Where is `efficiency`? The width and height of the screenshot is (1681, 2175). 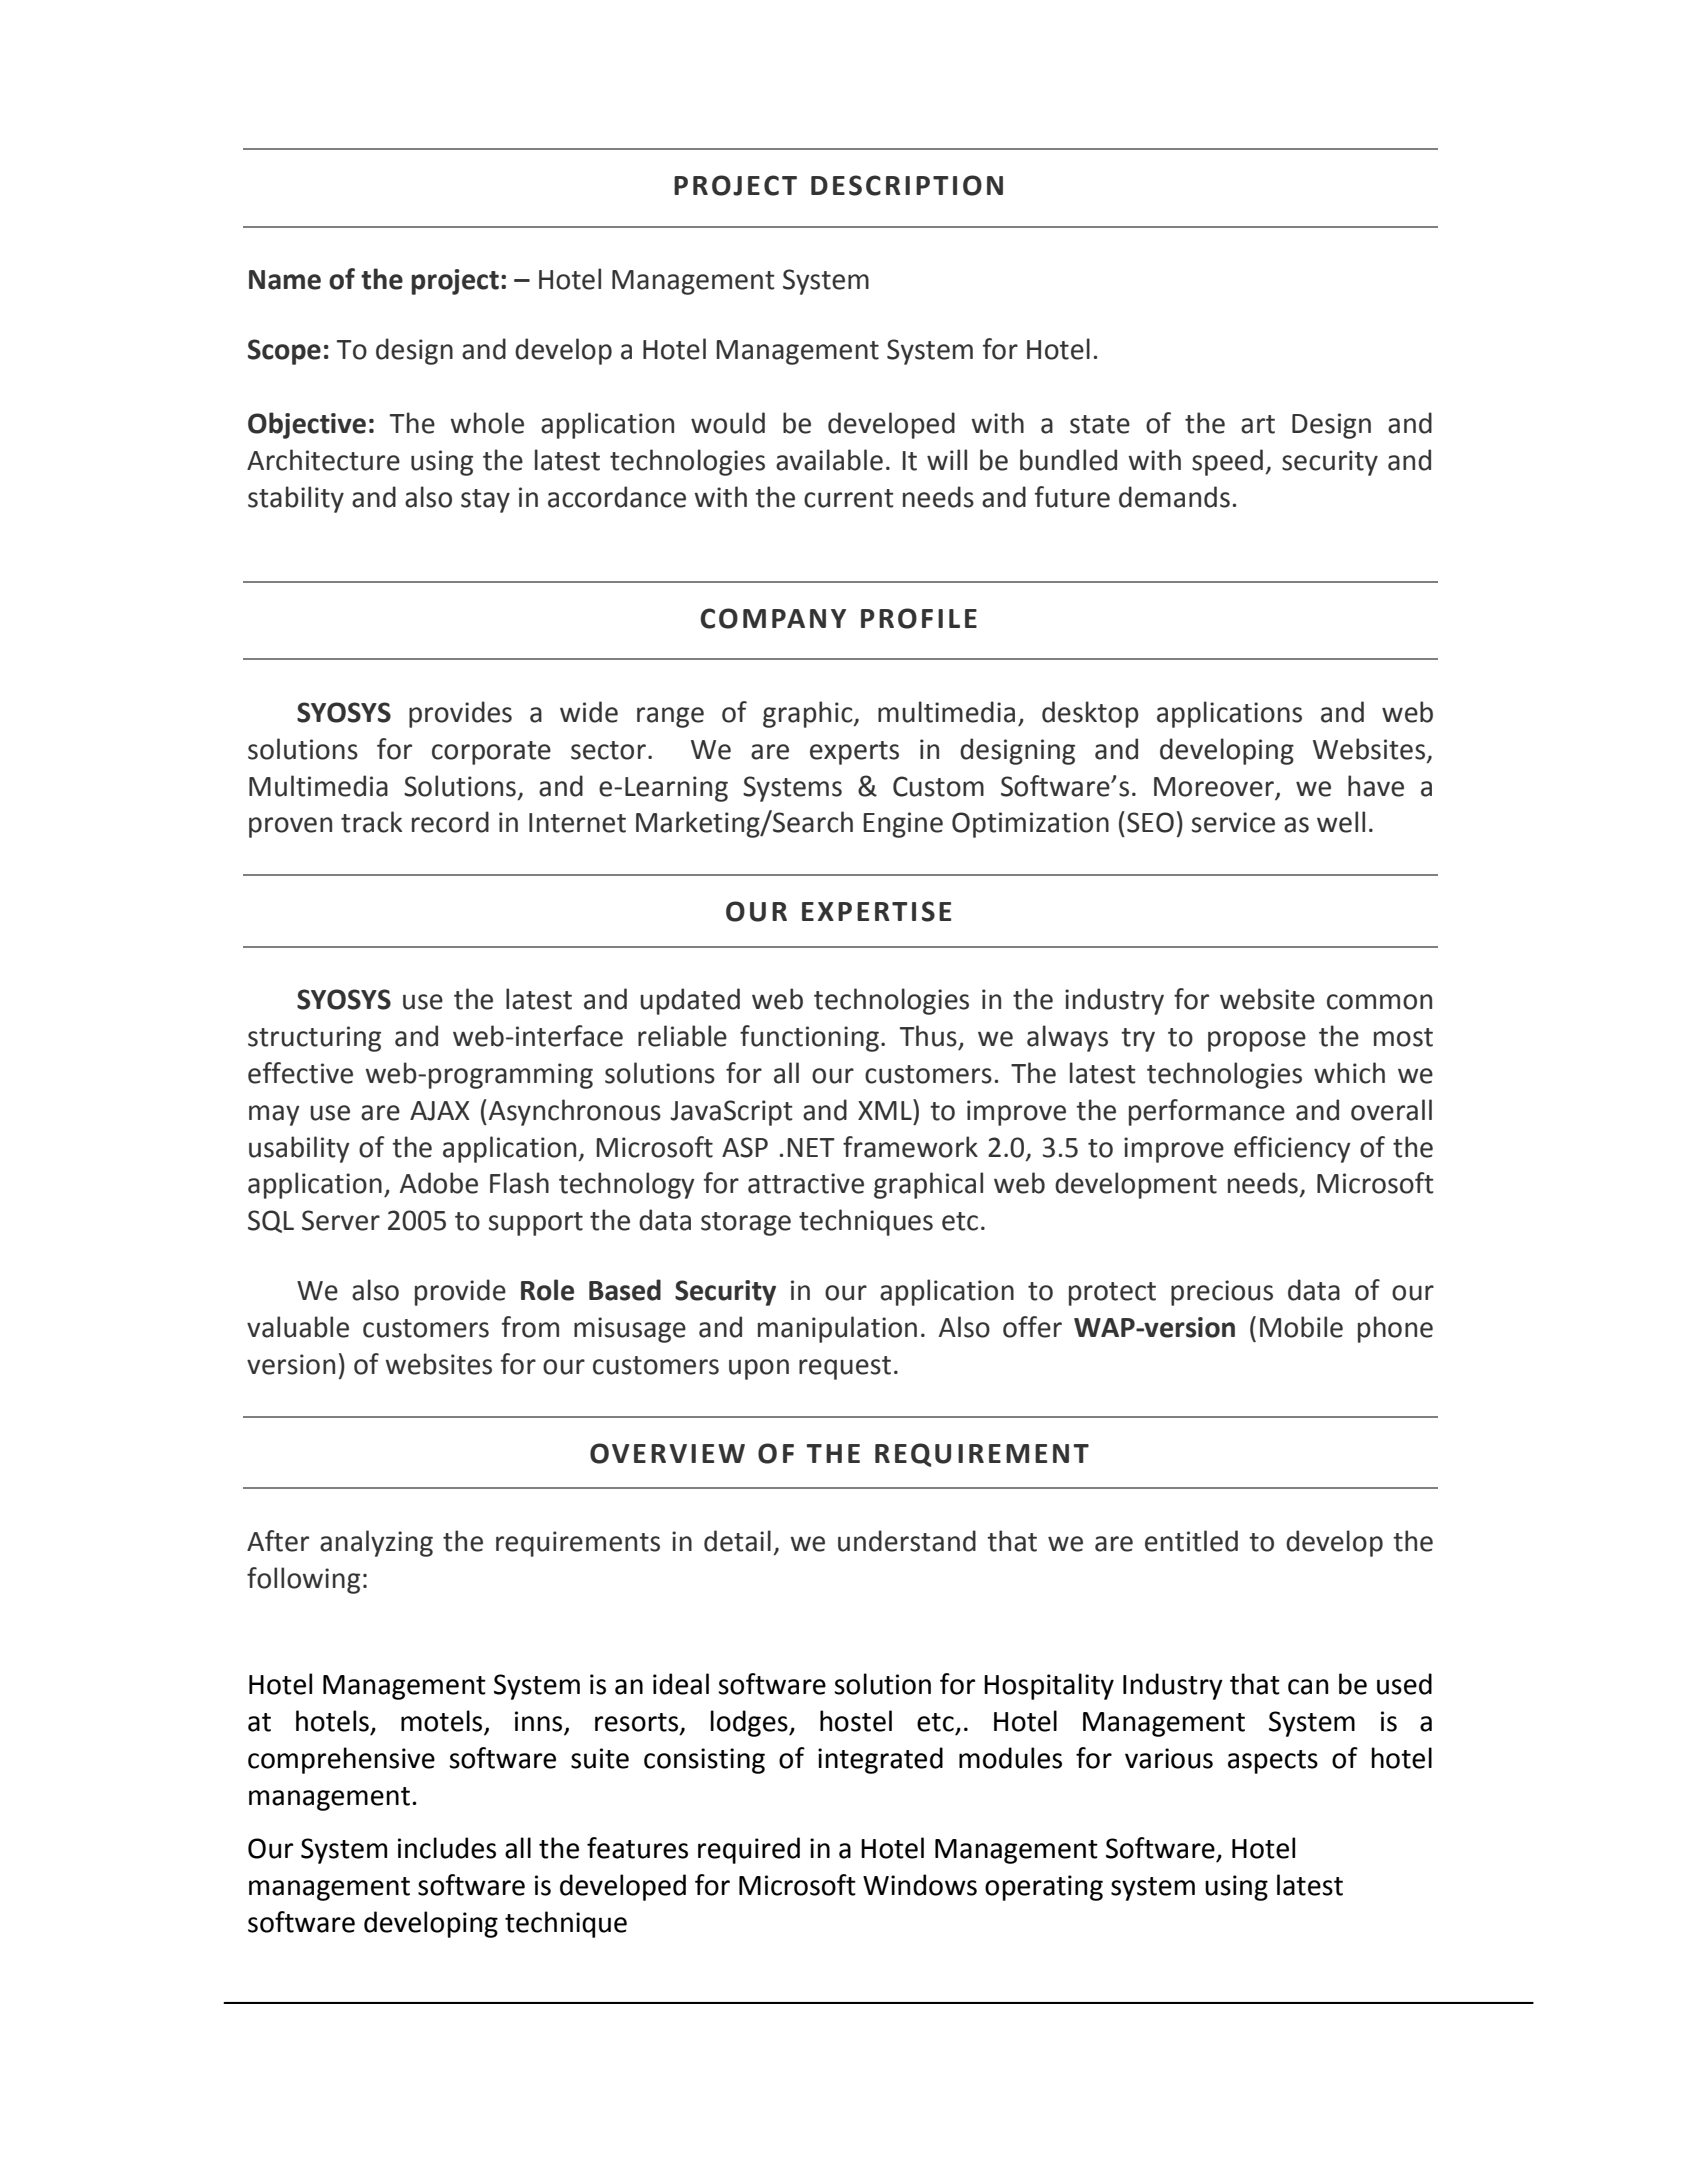 efficiency is located at coordinates (1292, 1149).
